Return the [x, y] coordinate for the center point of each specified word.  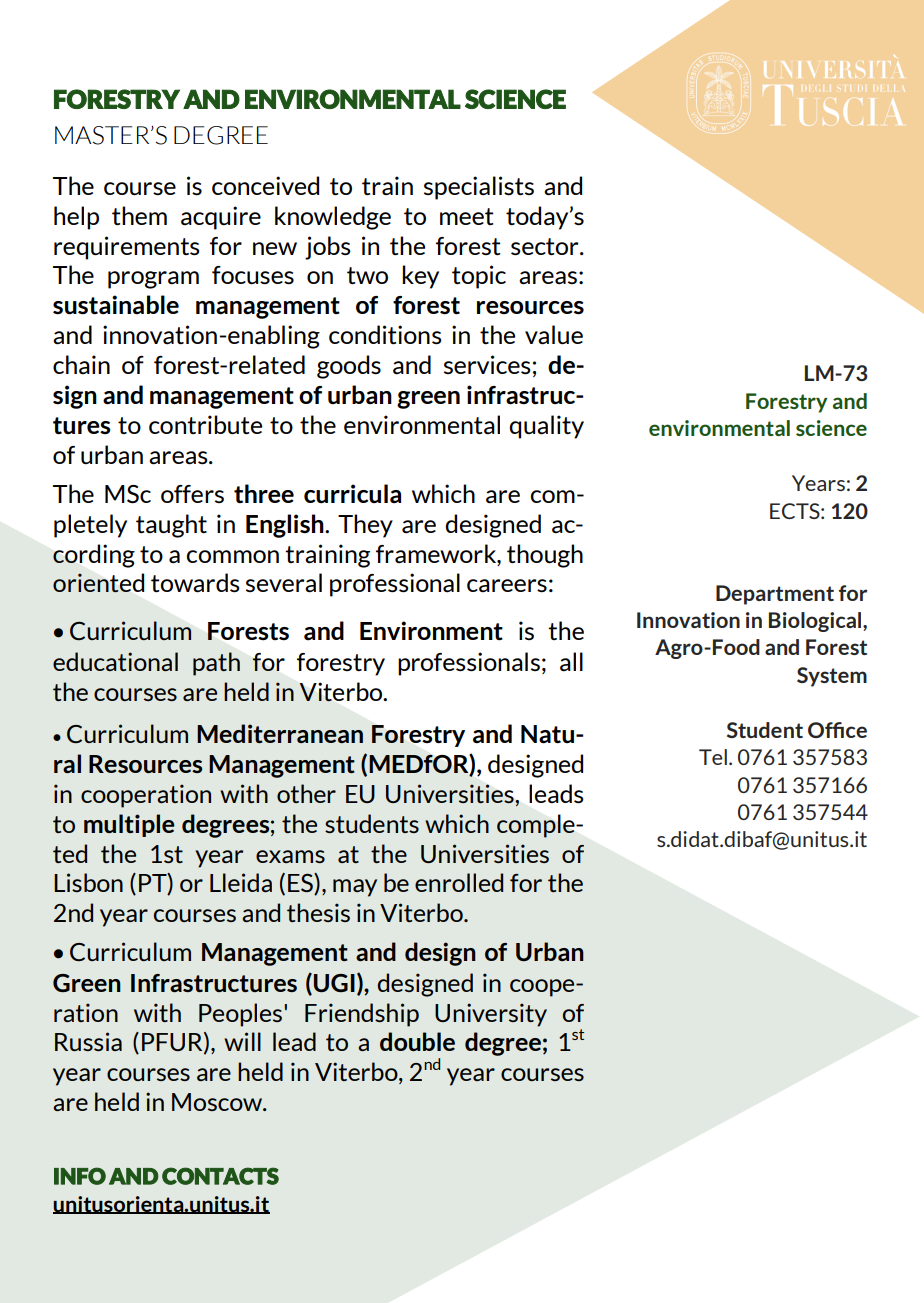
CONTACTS [220, 1176]
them [139, 215]
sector [546, 246]
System [832, 677]
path [216, 664]
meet [466, 216]
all [571, 661]
